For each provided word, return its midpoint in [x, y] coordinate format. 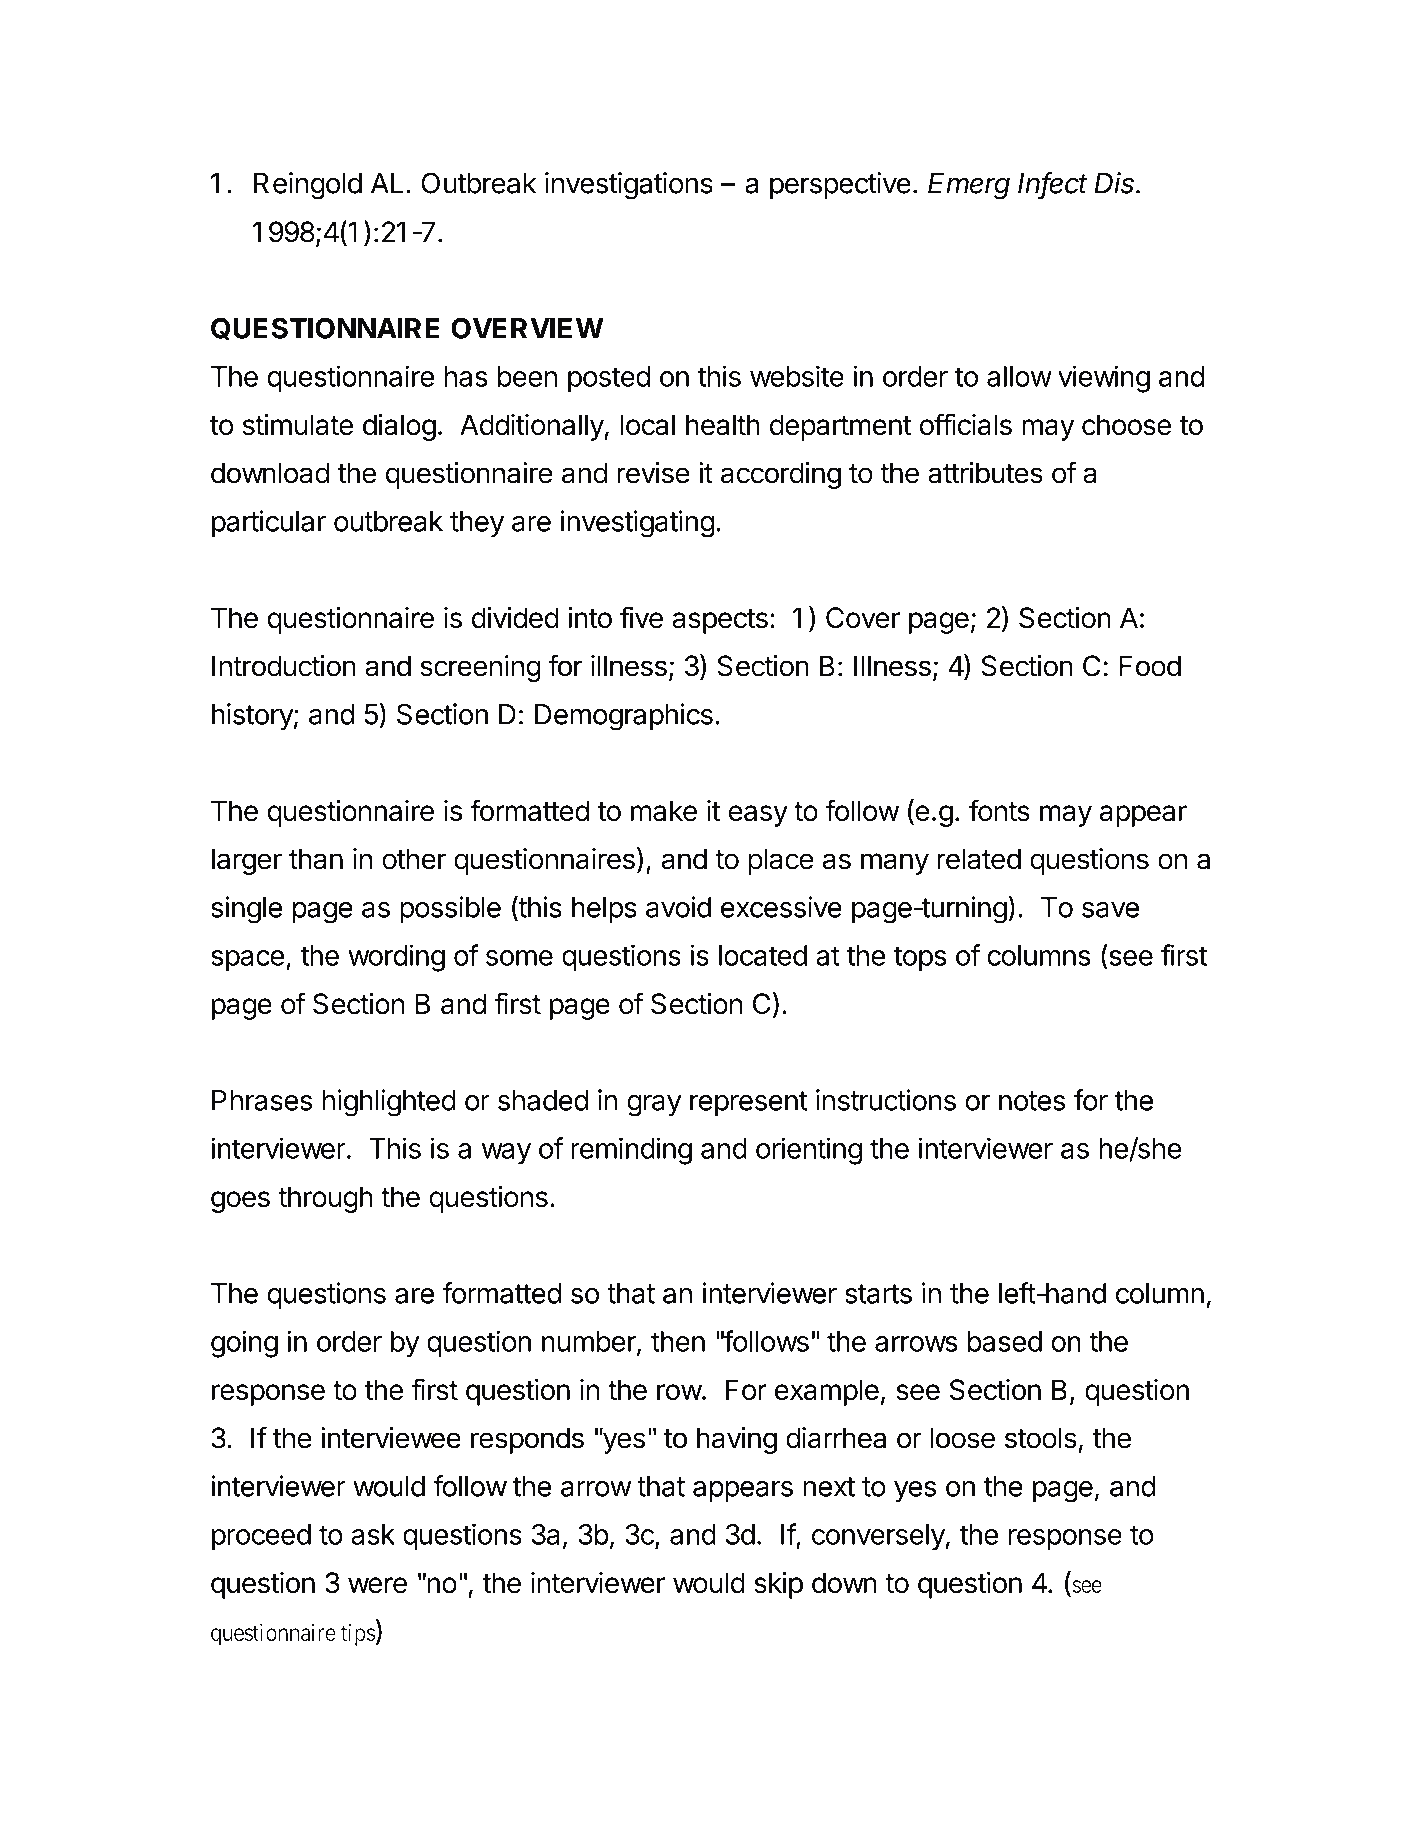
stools [1041, 1438]
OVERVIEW [527, 328]
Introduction [284, 666]
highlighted [389, 1103]
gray [654, 1106]
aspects [720, 621]
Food [1150, 666]
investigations [629, 186]
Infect [1053, 184]
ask [373, 1534]
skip [778, 1585]
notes [1032, 1101]
